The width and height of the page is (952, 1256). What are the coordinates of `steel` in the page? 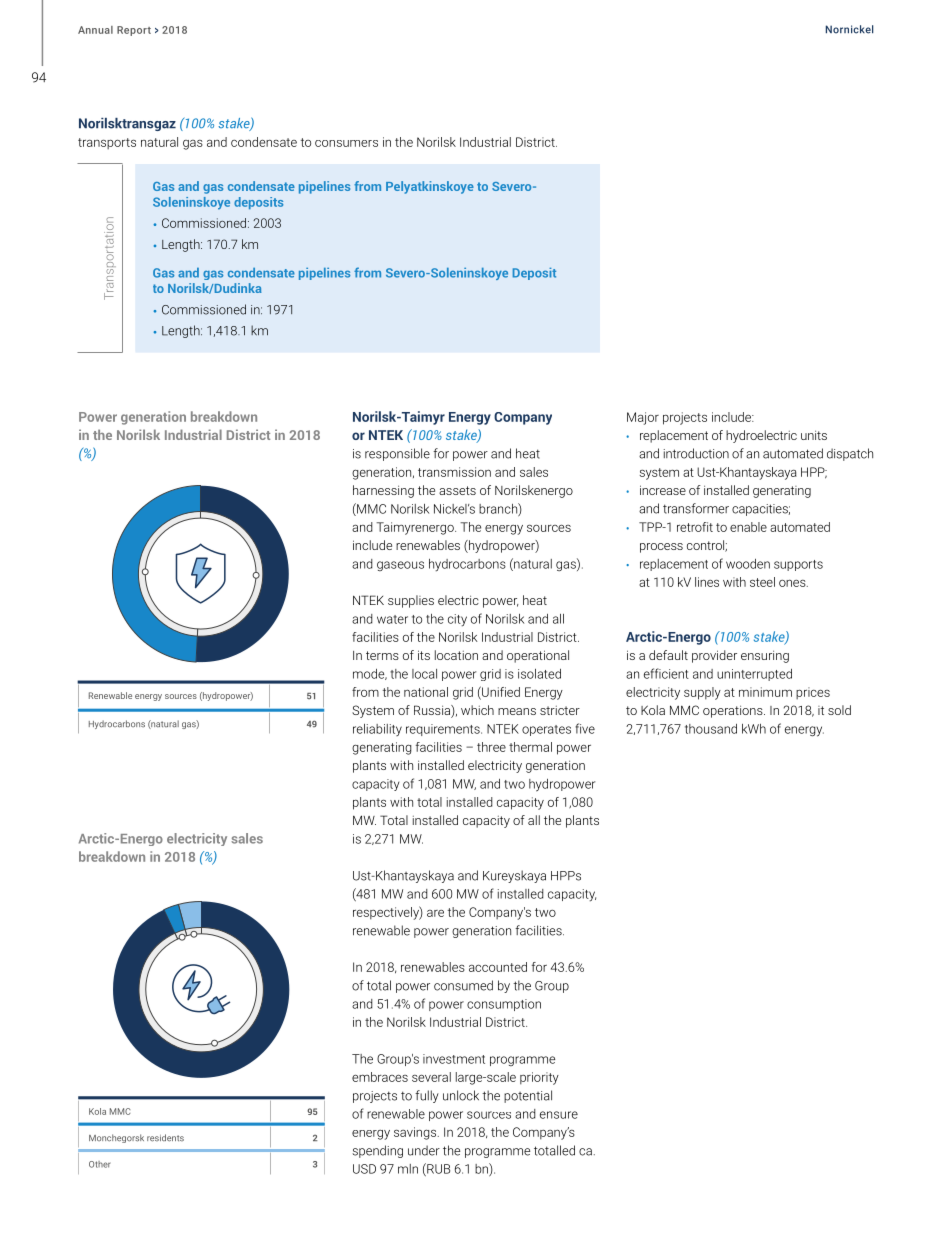 It's located at (762, 582).
